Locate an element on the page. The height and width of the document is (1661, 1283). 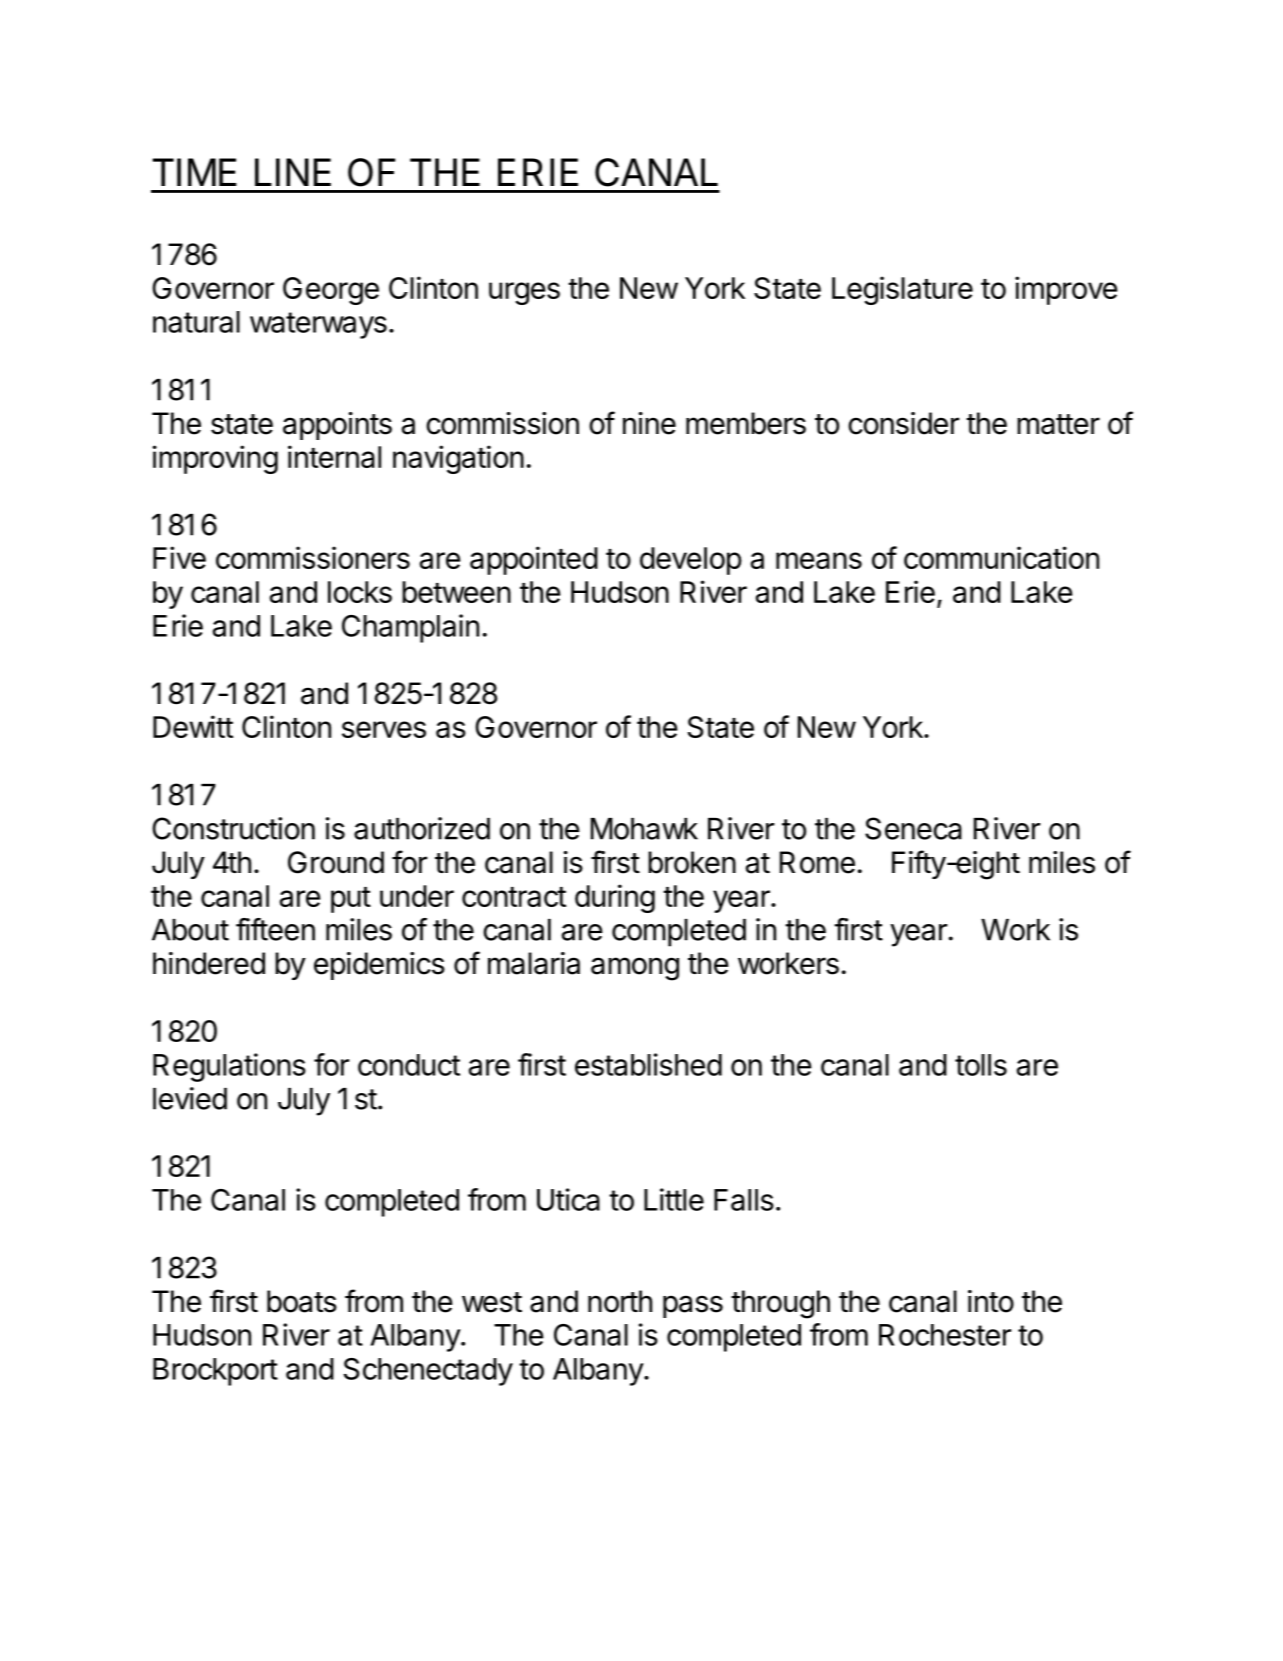
LINE is located at coordinates (293, 172).
